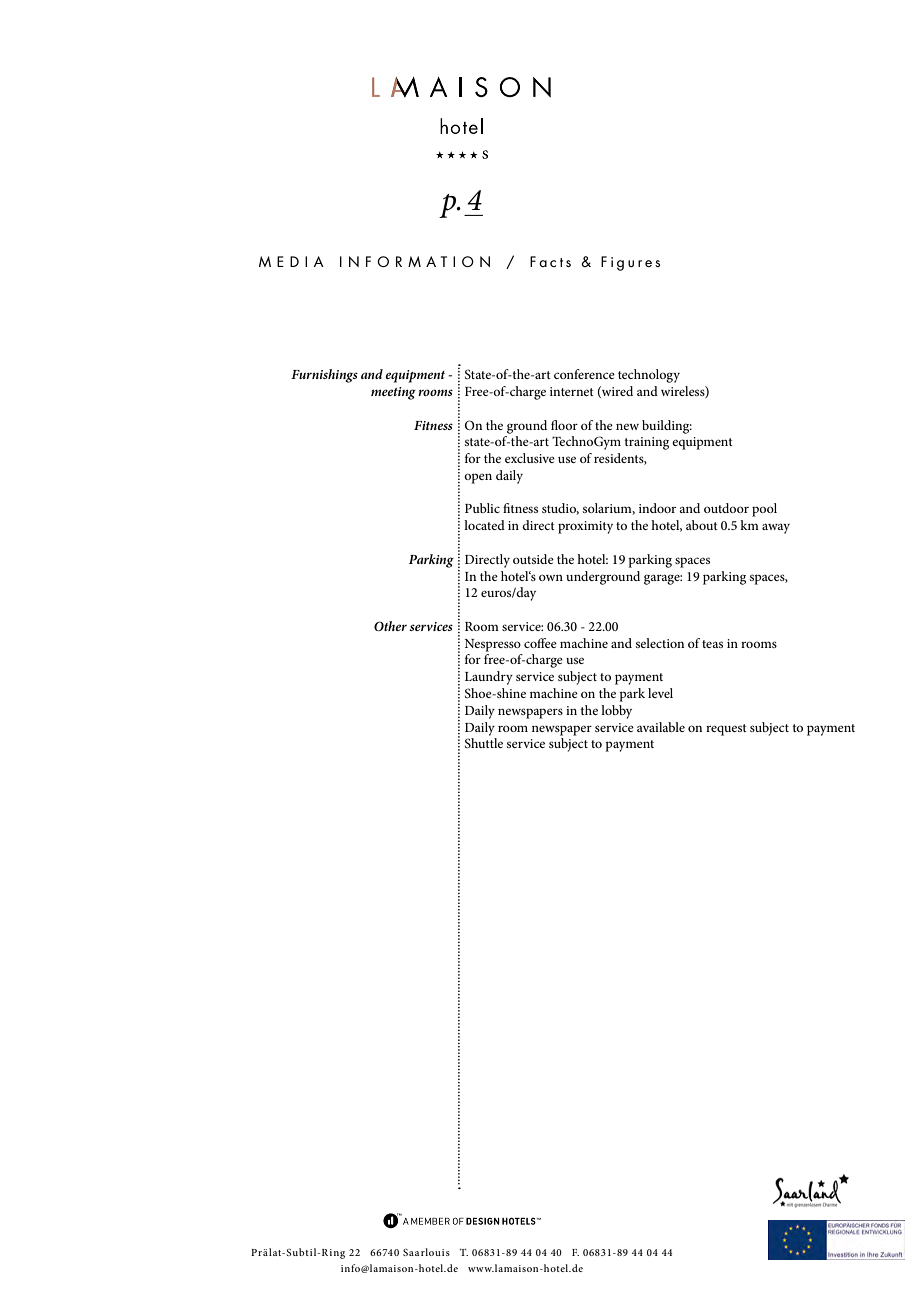 Image resolution: width=924 pixels, height=1308 pixels. What do you see at coordinates (484, 525) in the document?
I see `located` at bounding box center [484, 525].
